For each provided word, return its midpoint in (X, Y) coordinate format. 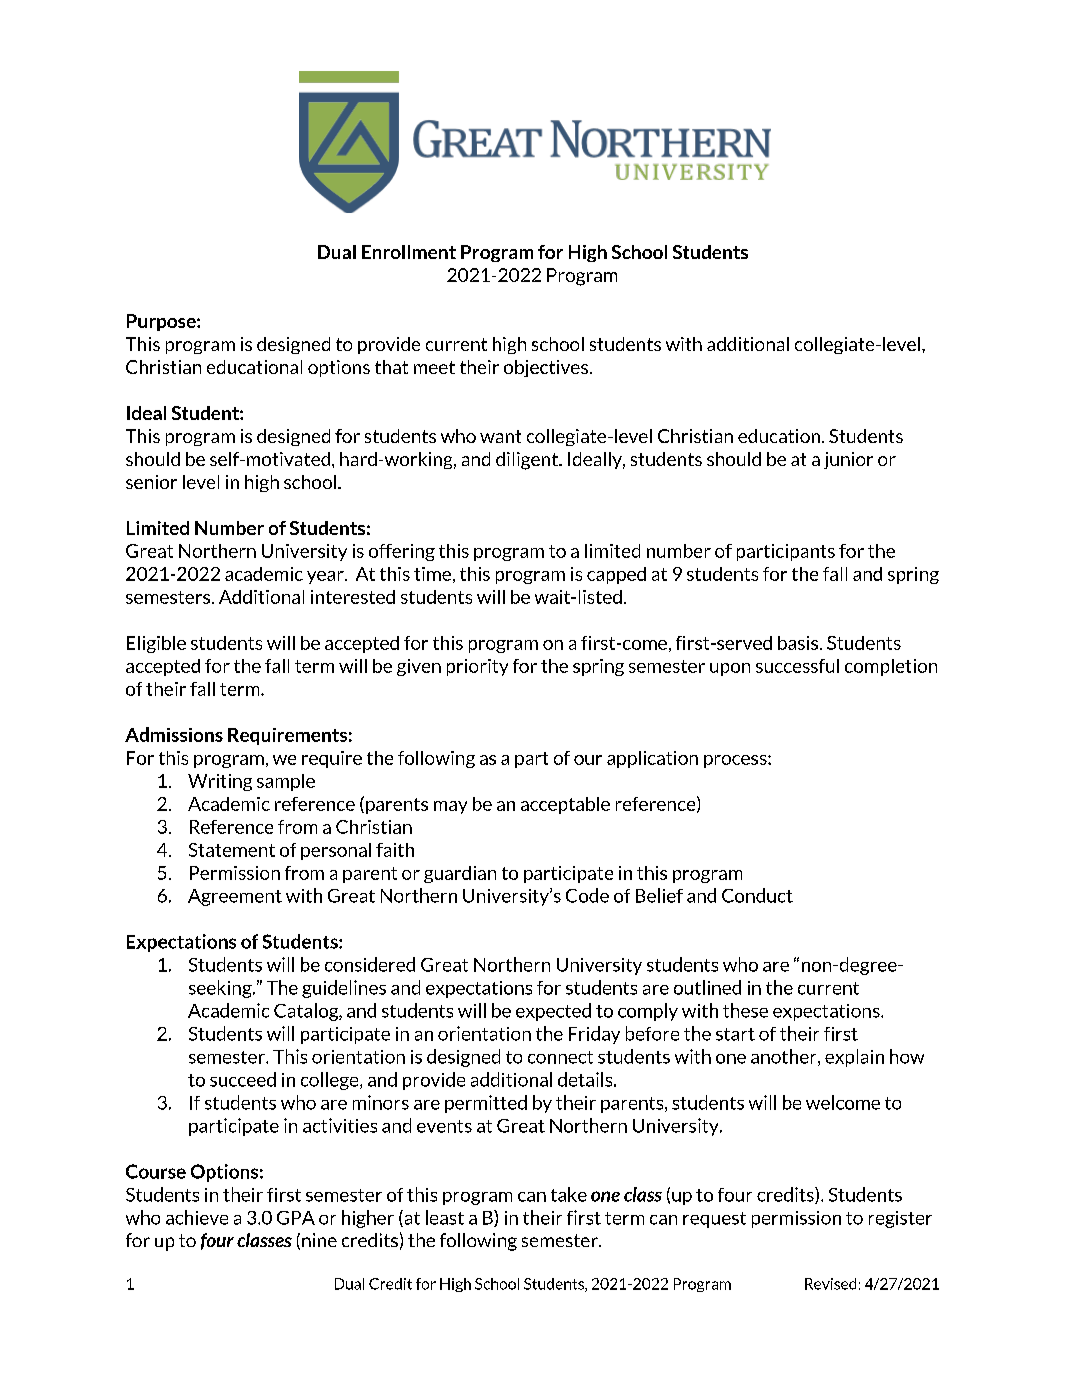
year (326, 577)
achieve (197, 1217)
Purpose (162, 322)
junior (848, 460)
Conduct (757, 895)
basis (798, 643)
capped (616, 575)
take (569, 1194)
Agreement (235, 897)
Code (587, 895)
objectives (546, 368)
